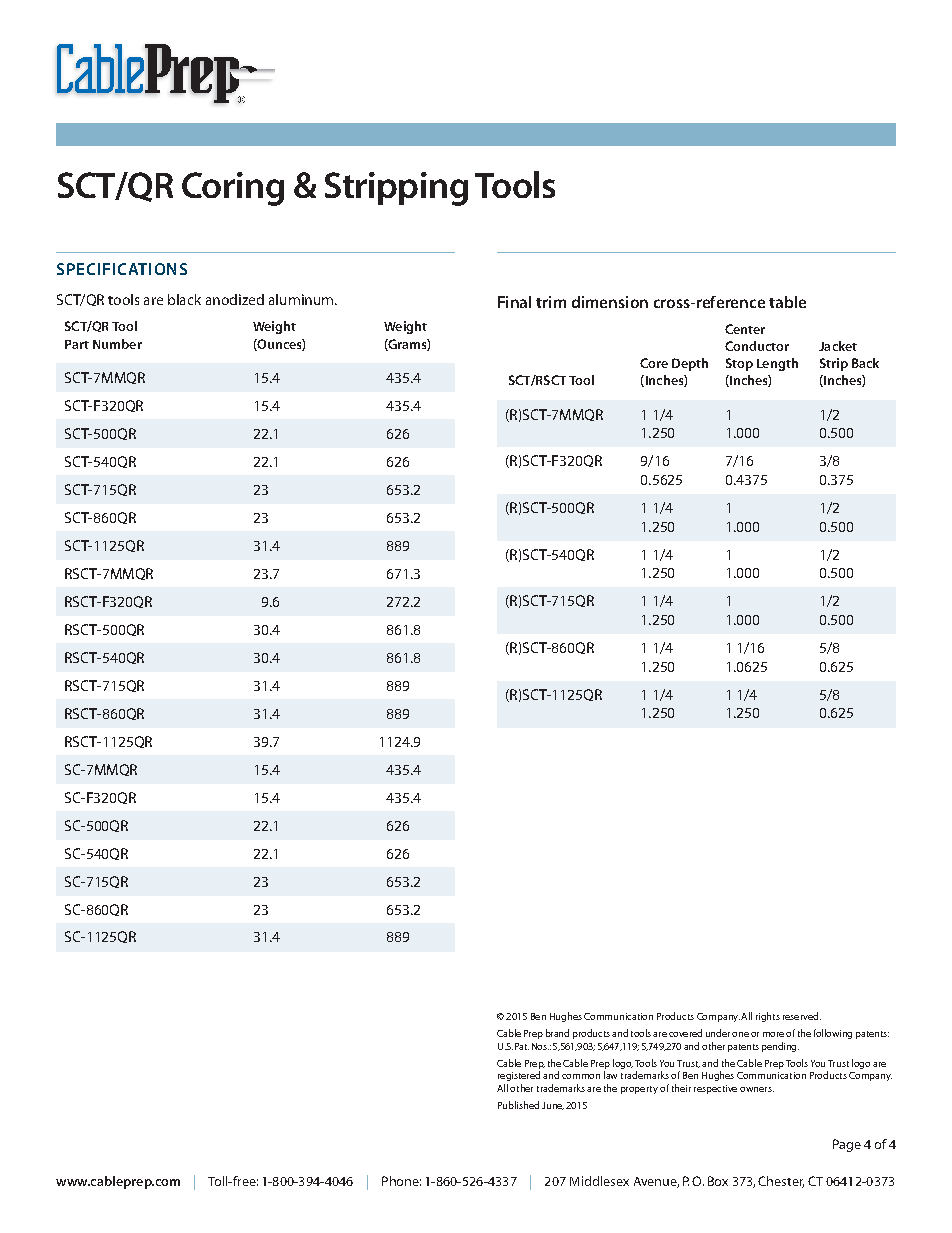 Image resolution: width=952 pixels, height=1233 pixels. I want to click on Stop, so click(739, 364).
